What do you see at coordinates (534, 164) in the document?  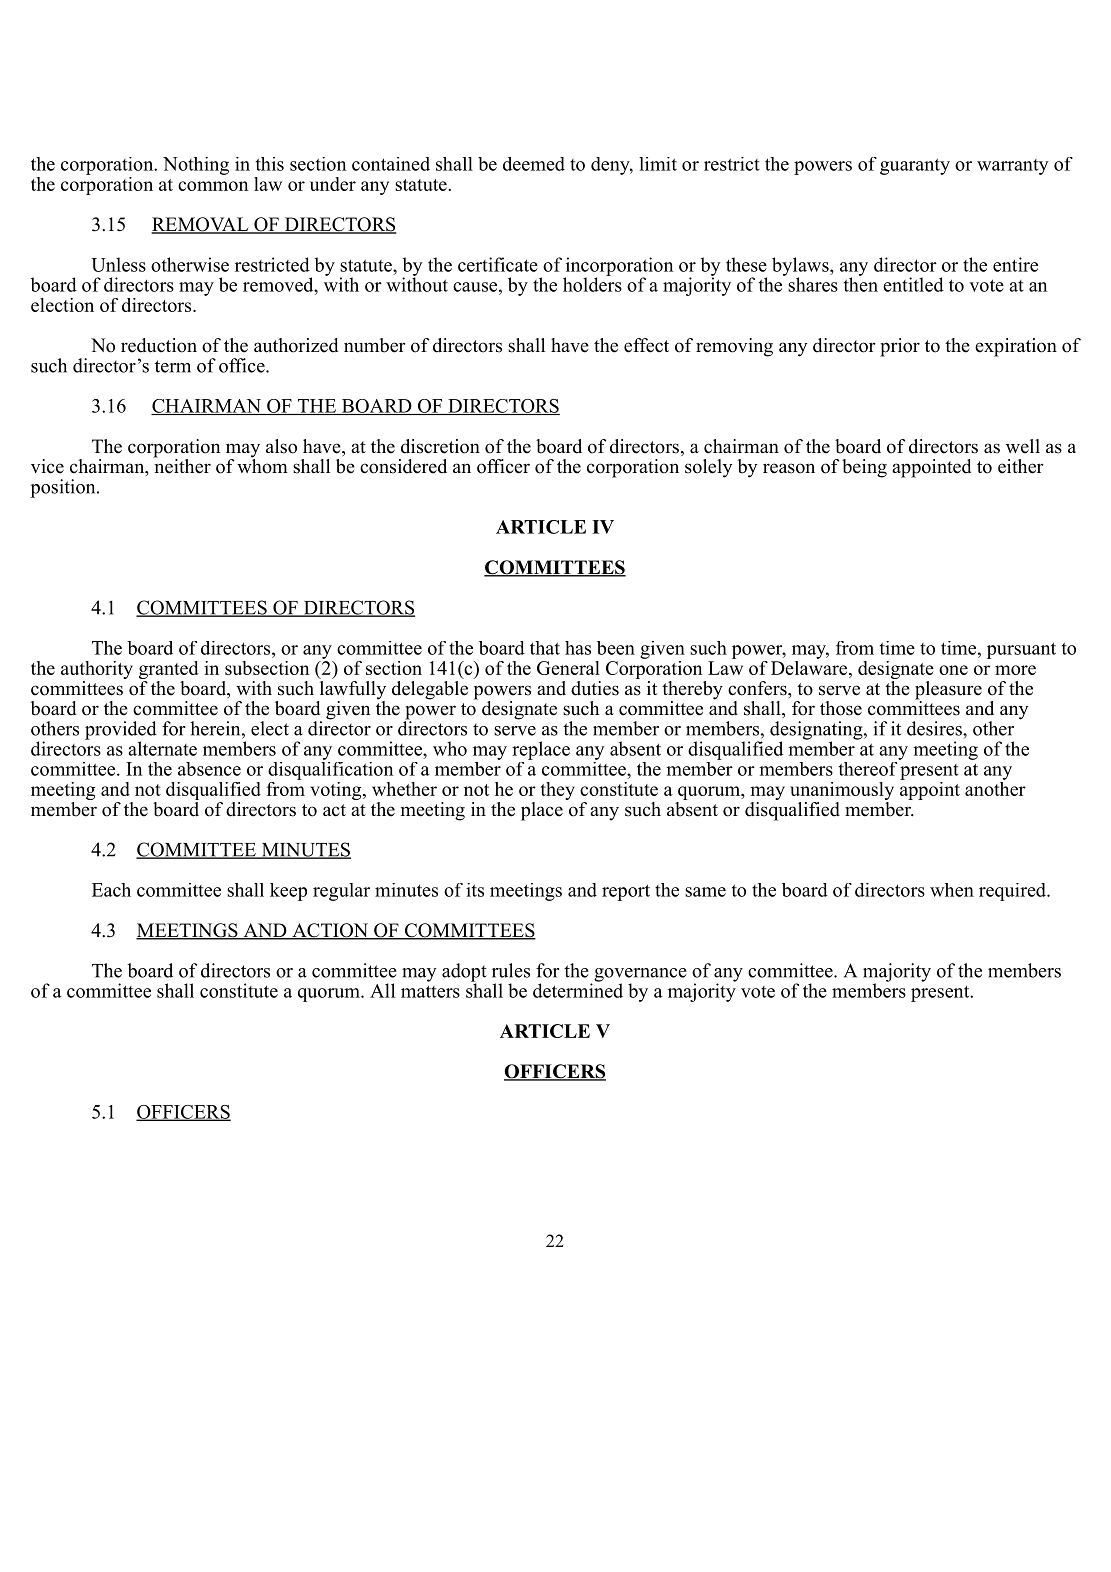 I see `deemed` at bounding box center [534, 164].
